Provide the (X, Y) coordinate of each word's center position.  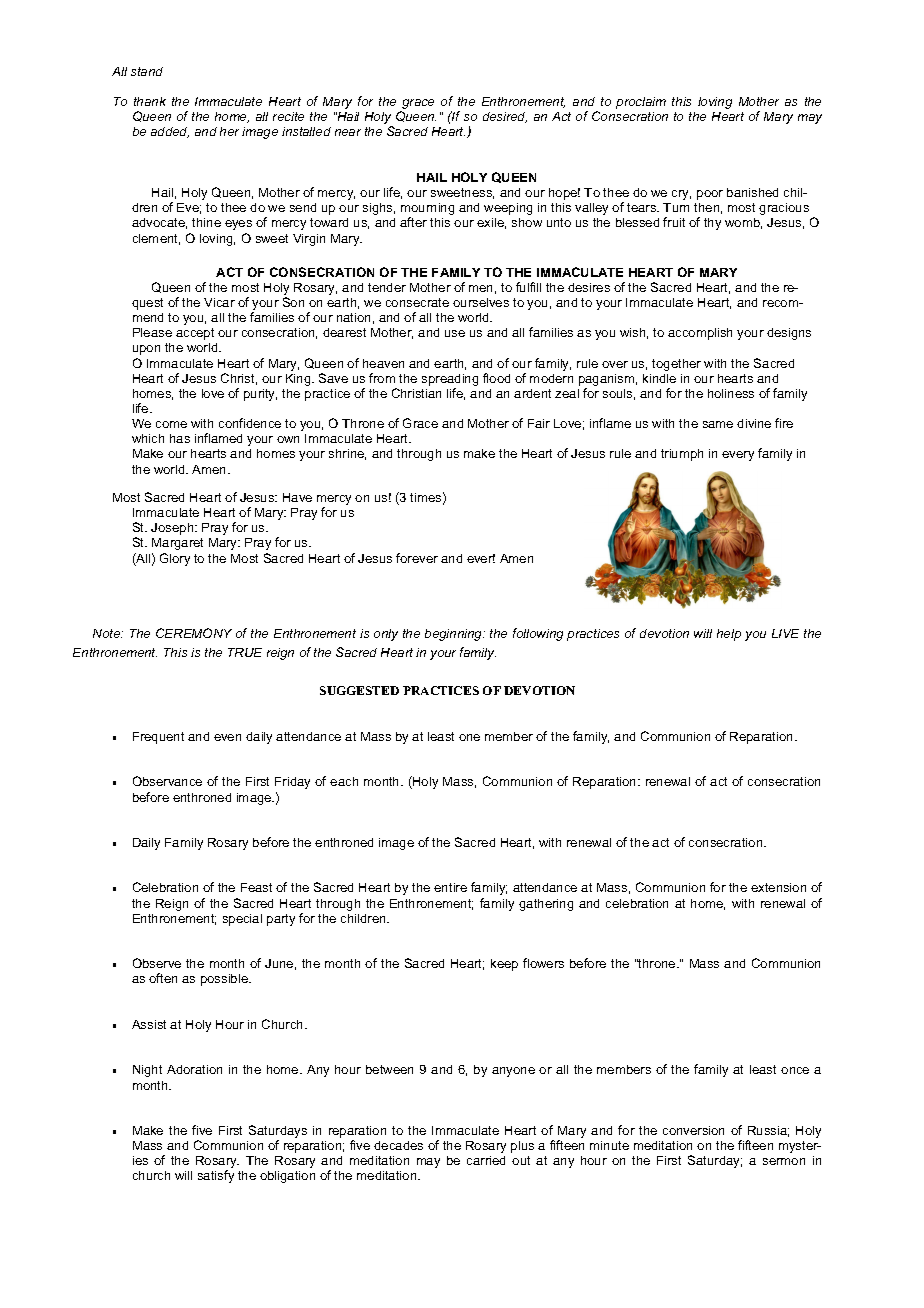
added (170, 132)
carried (486, 1160)
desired (505, 117)
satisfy (216, 1176)
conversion (693, 1130)
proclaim (641, 103)
